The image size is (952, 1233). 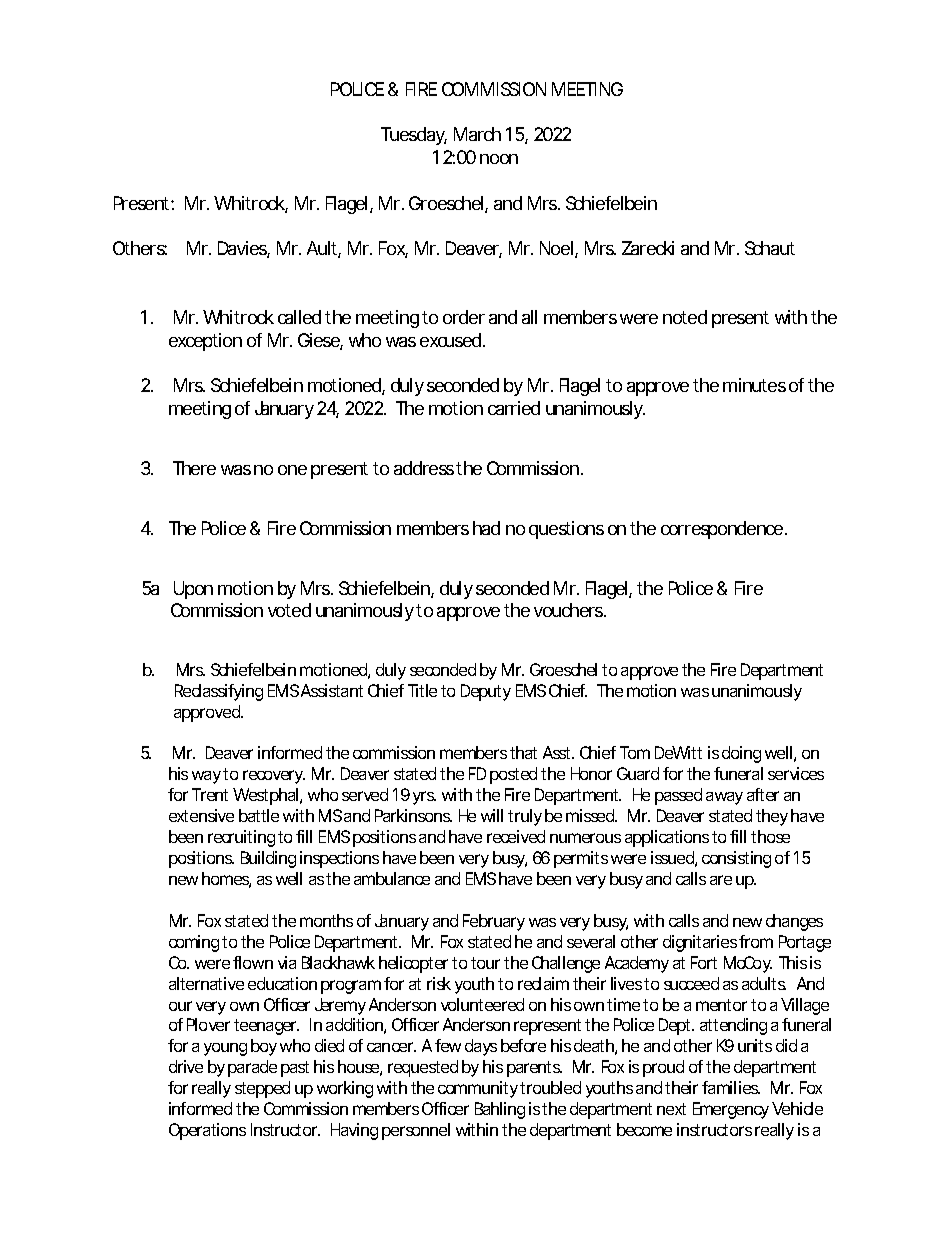 I want to click on Schaut, so click(x=770, y=248).
